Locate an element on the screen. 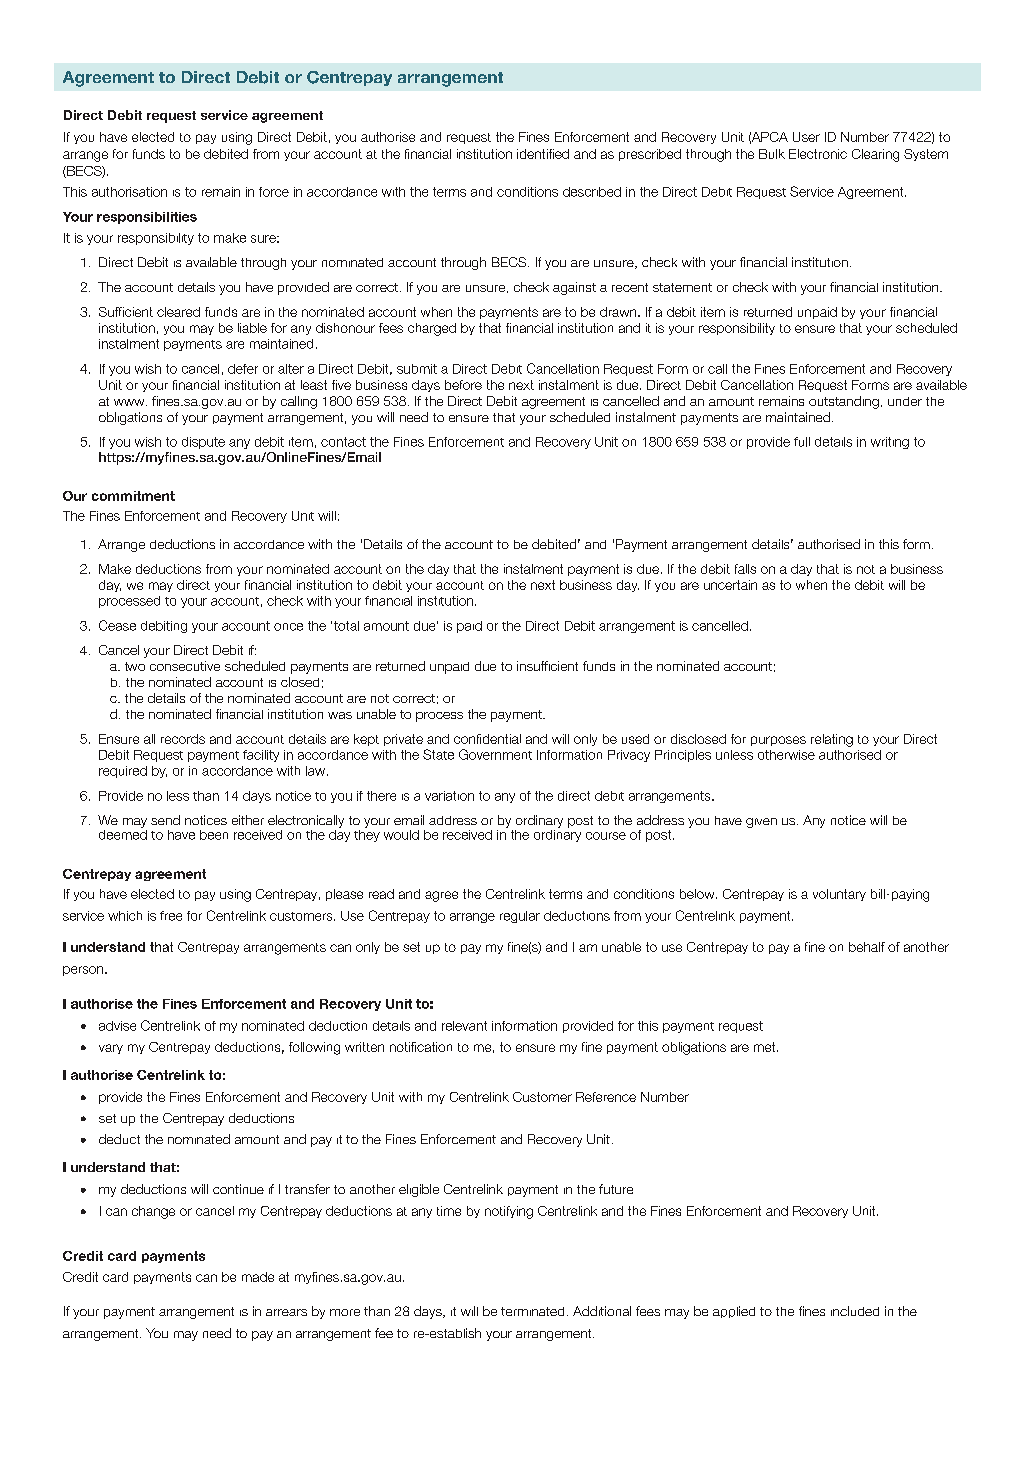 This screenshot has width=1035, height=1464. User is located at coordinates (806, 137).
